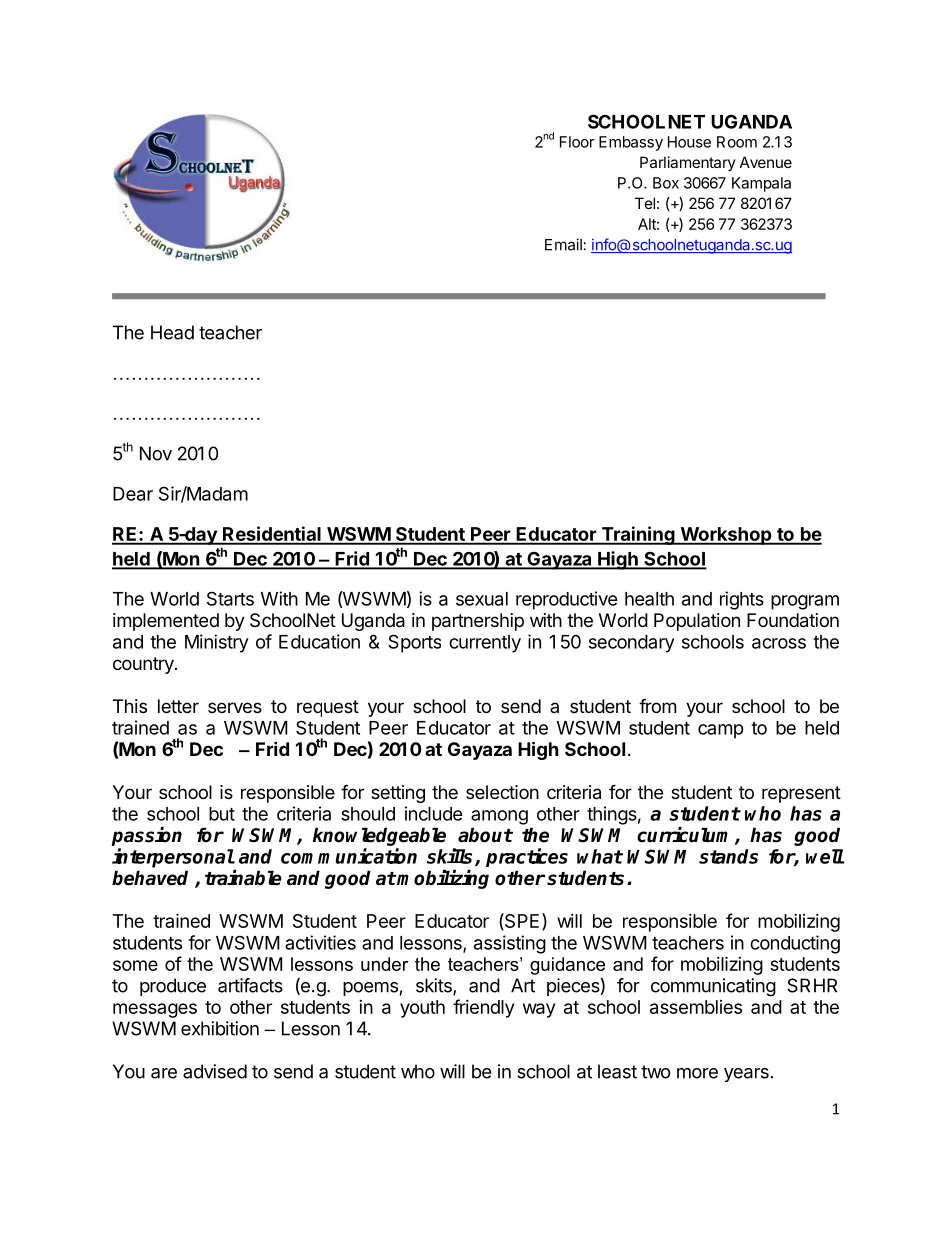 This screenshot has height=1233, width=952. I want to click on Head, so click(172, 332).
